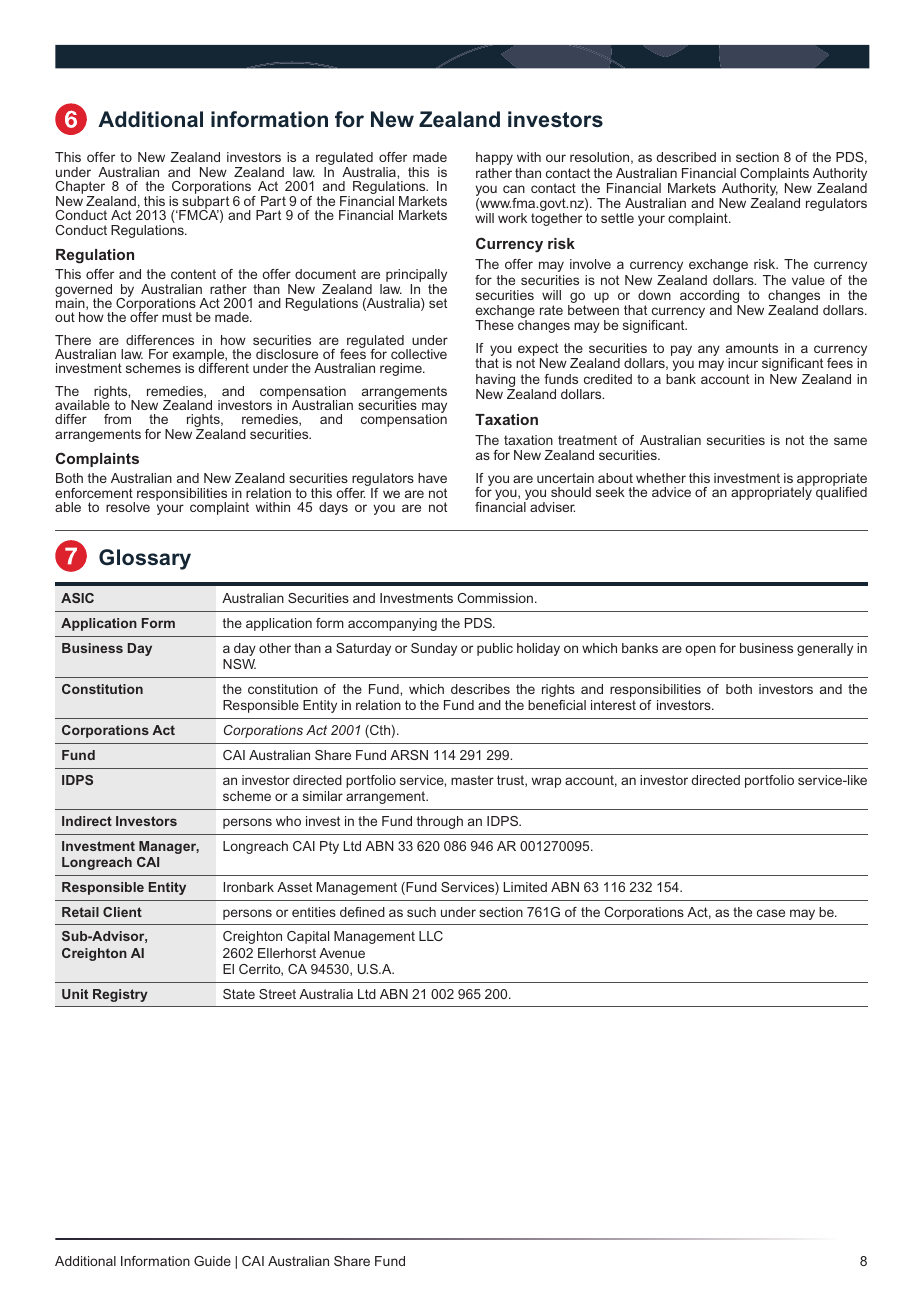  Describe the element at coordinates (80, 189) in the screenshot. I see `Chapter` at that location.
